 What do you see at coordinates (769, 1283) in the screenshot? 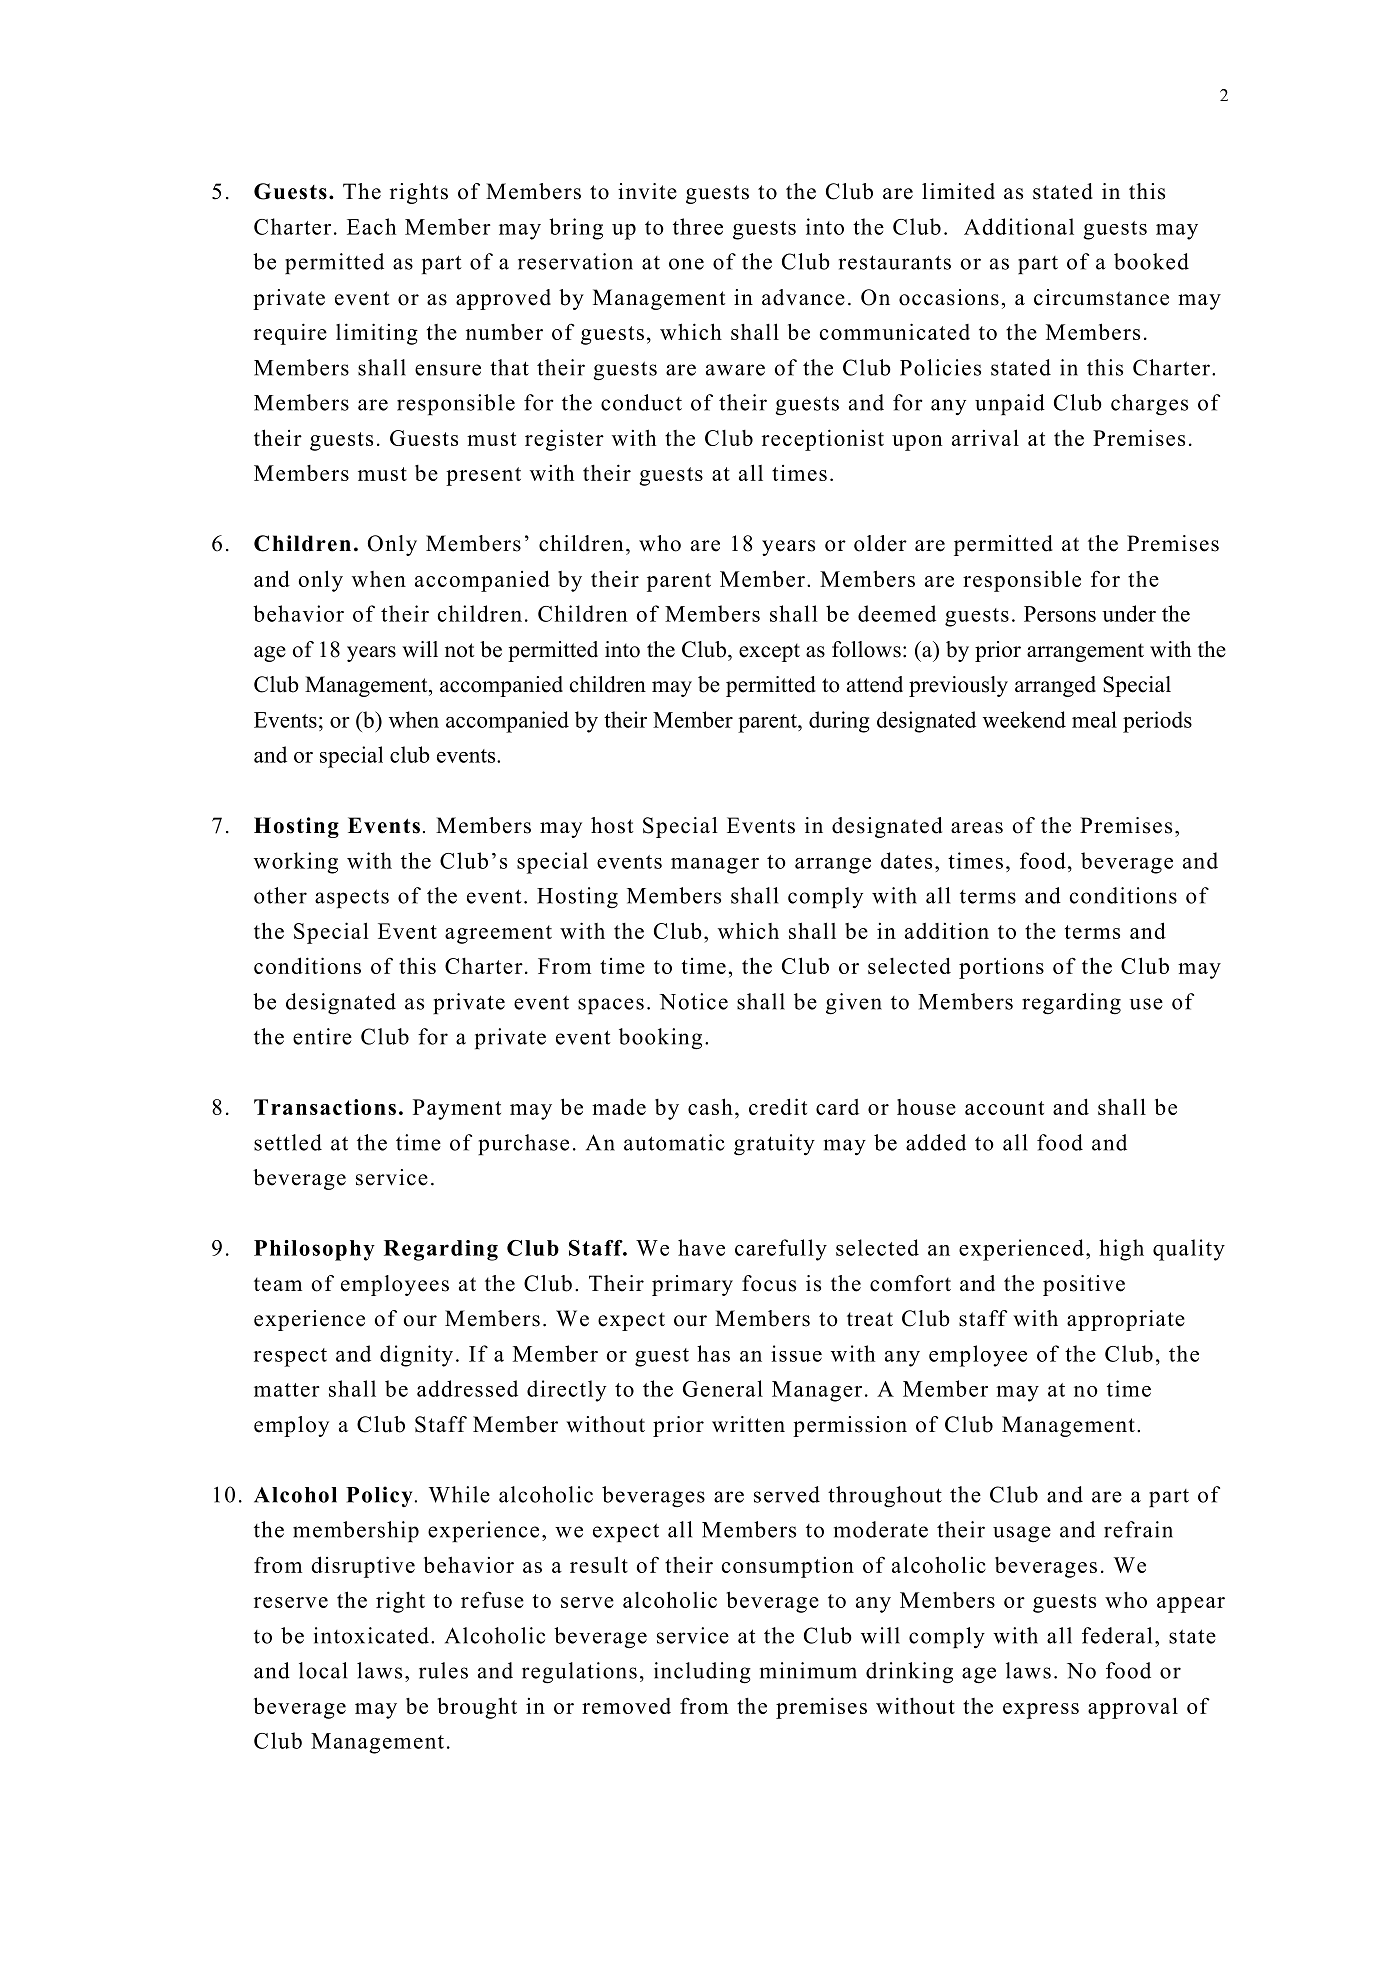
I see `focus` at bounding box center [769, 1283].
